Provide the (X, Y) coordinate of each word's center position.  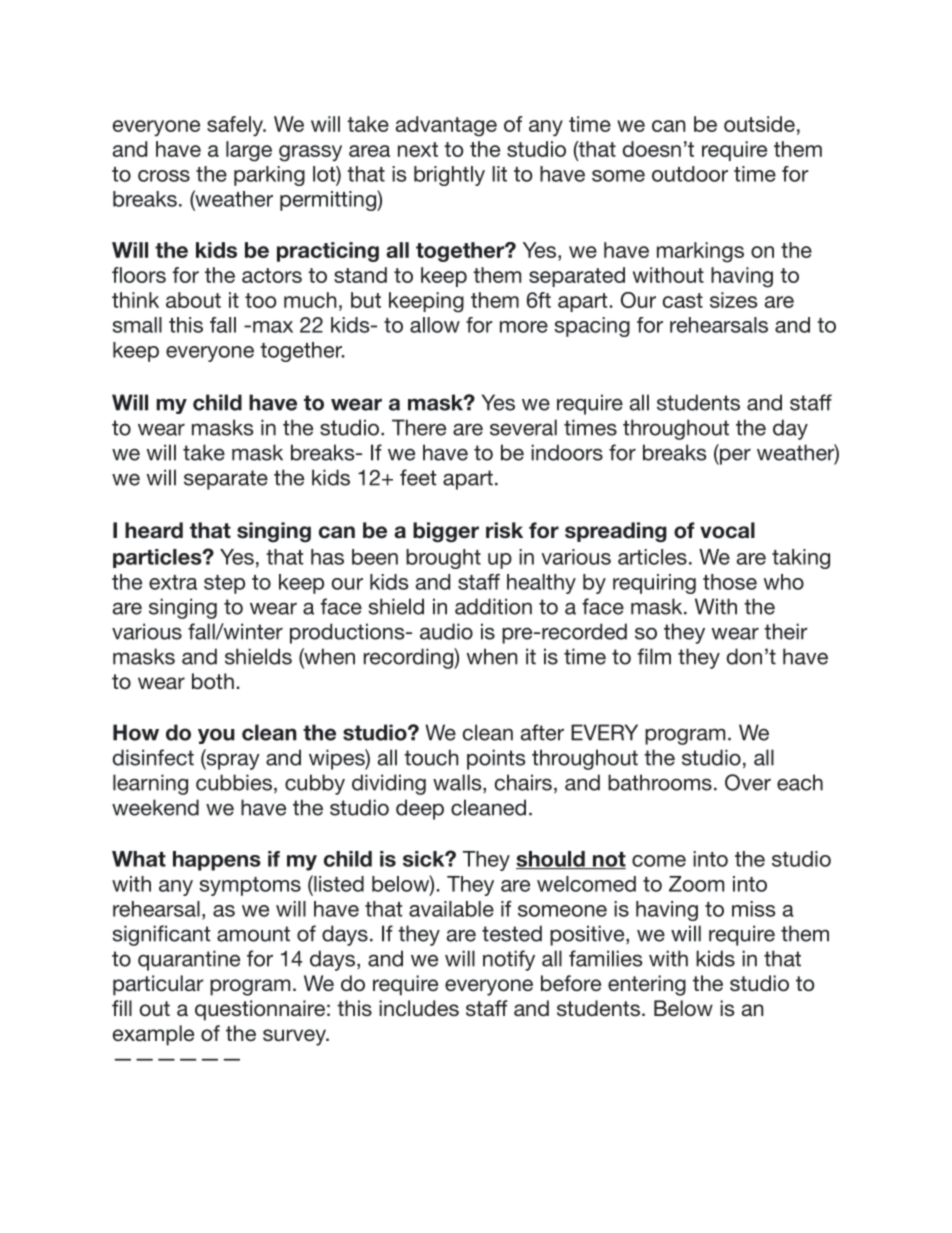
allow (435, 325)
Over (748, 782)
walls (458, 783)
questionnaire (260, 1010)
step (224, 584)
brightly (449, 176)
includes (419, 1008)
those (730, 582)
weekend (155, 807)
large (249, 151)
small (137, 325)
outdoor (690, 174)
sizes (733, 300)
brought (443, 559)
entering (647, 985)
